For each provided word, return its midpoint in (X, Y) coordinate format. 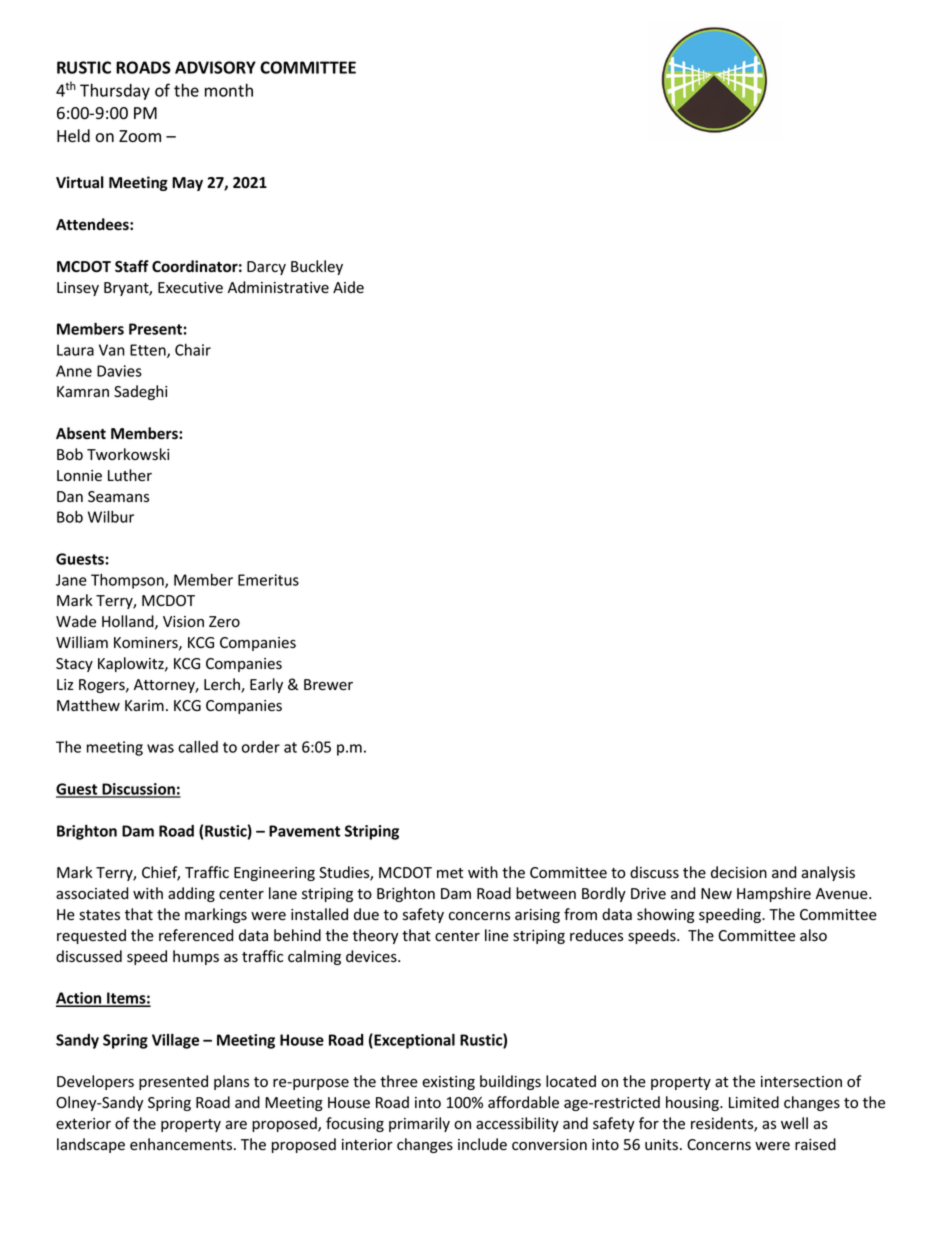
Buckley (317, 267)
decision (739, 872)
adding (191, 894)
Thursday (115, 91)
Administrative (278, 287)
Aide (348, 287)
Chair (193, 350)
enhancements (182, 1144)
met (450, 873)
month (229, 90)
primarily (419, 1124)
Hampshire (774, 894)
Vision (183, 622)
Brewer (328, 685)
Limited (754, 1102)
